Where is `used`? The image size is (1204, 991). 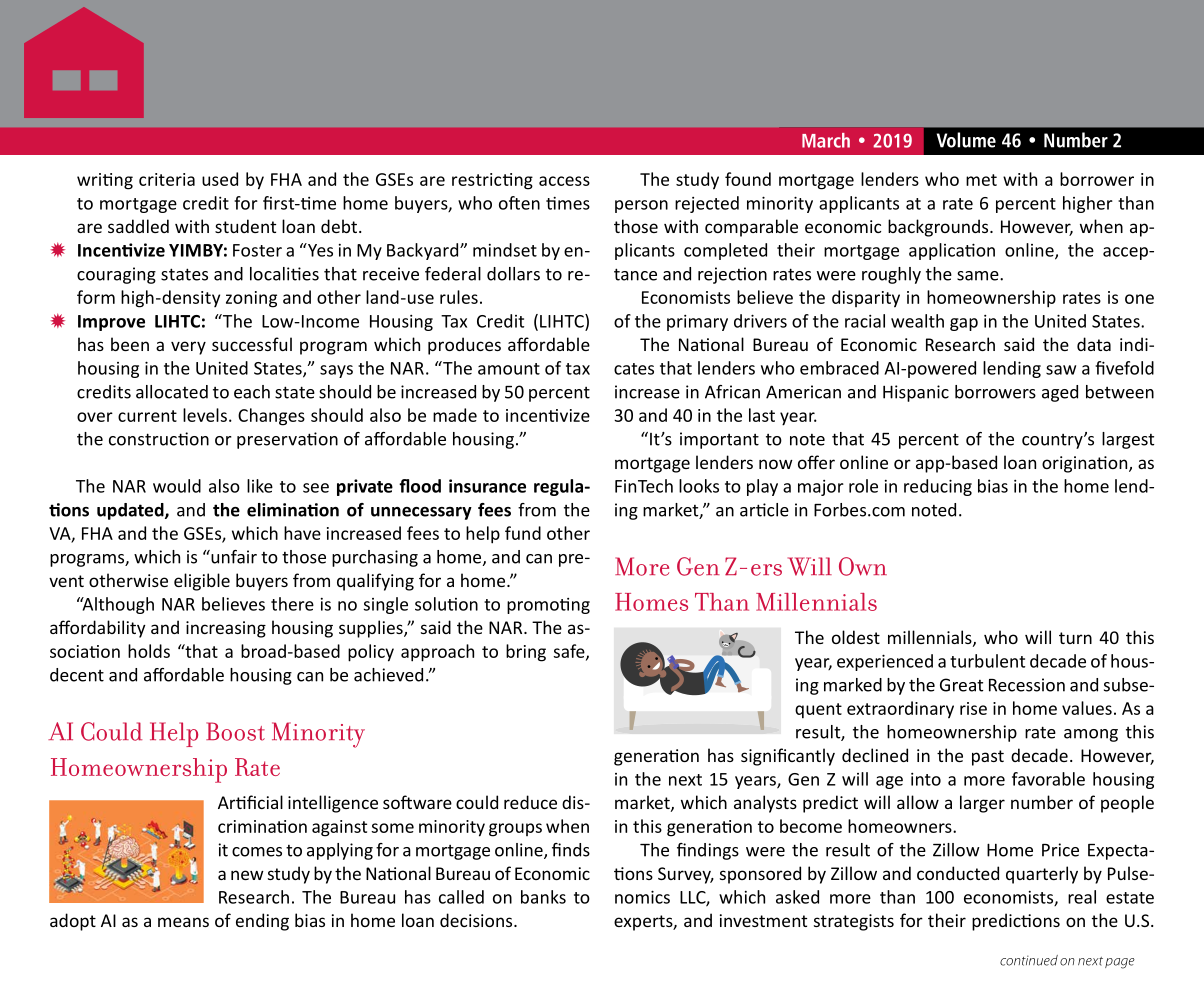
used is located at coordinates (220, 179).
